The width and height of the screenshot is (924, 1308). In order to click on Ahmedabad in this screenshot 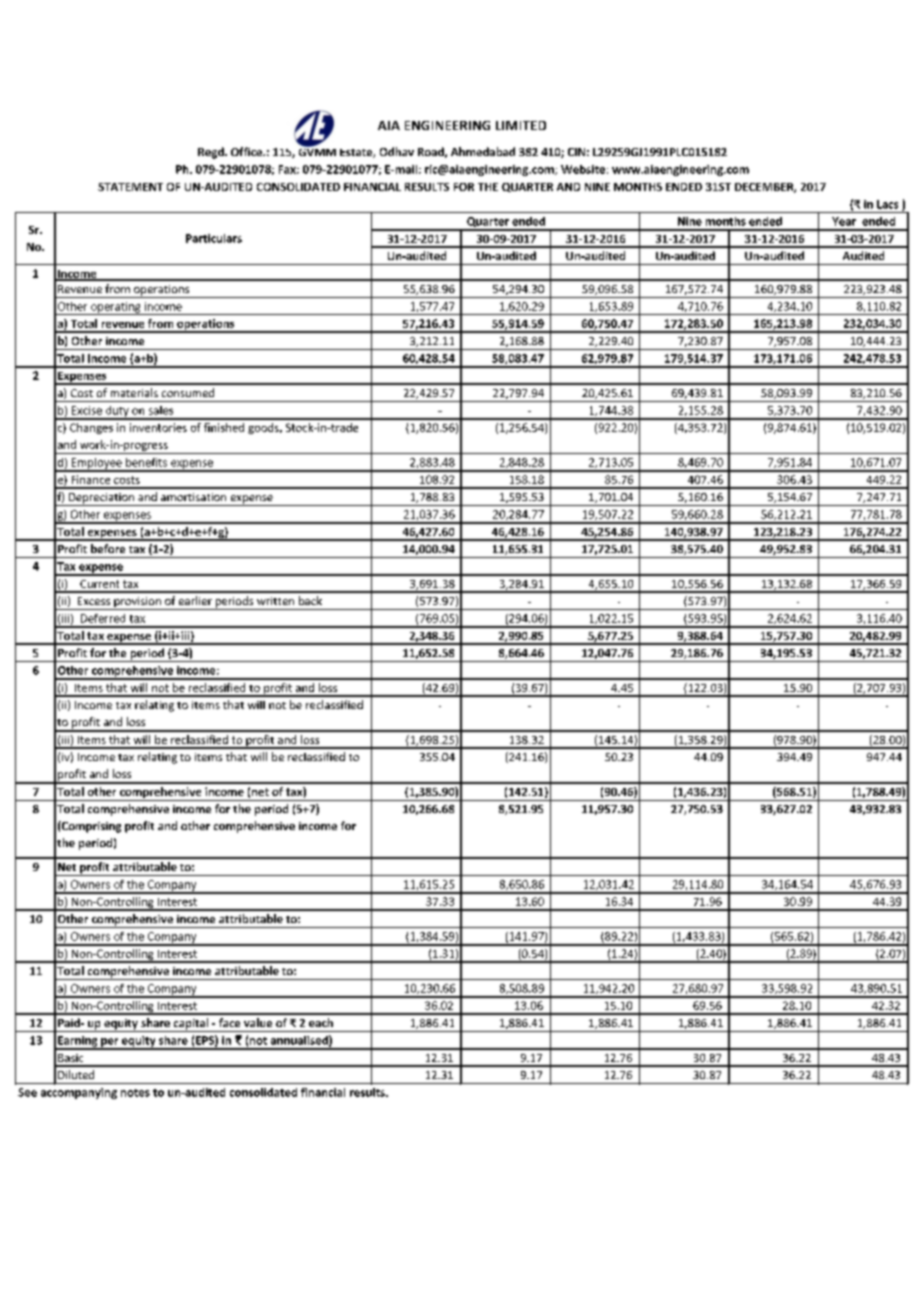, I will do `click(483, 151)`.
